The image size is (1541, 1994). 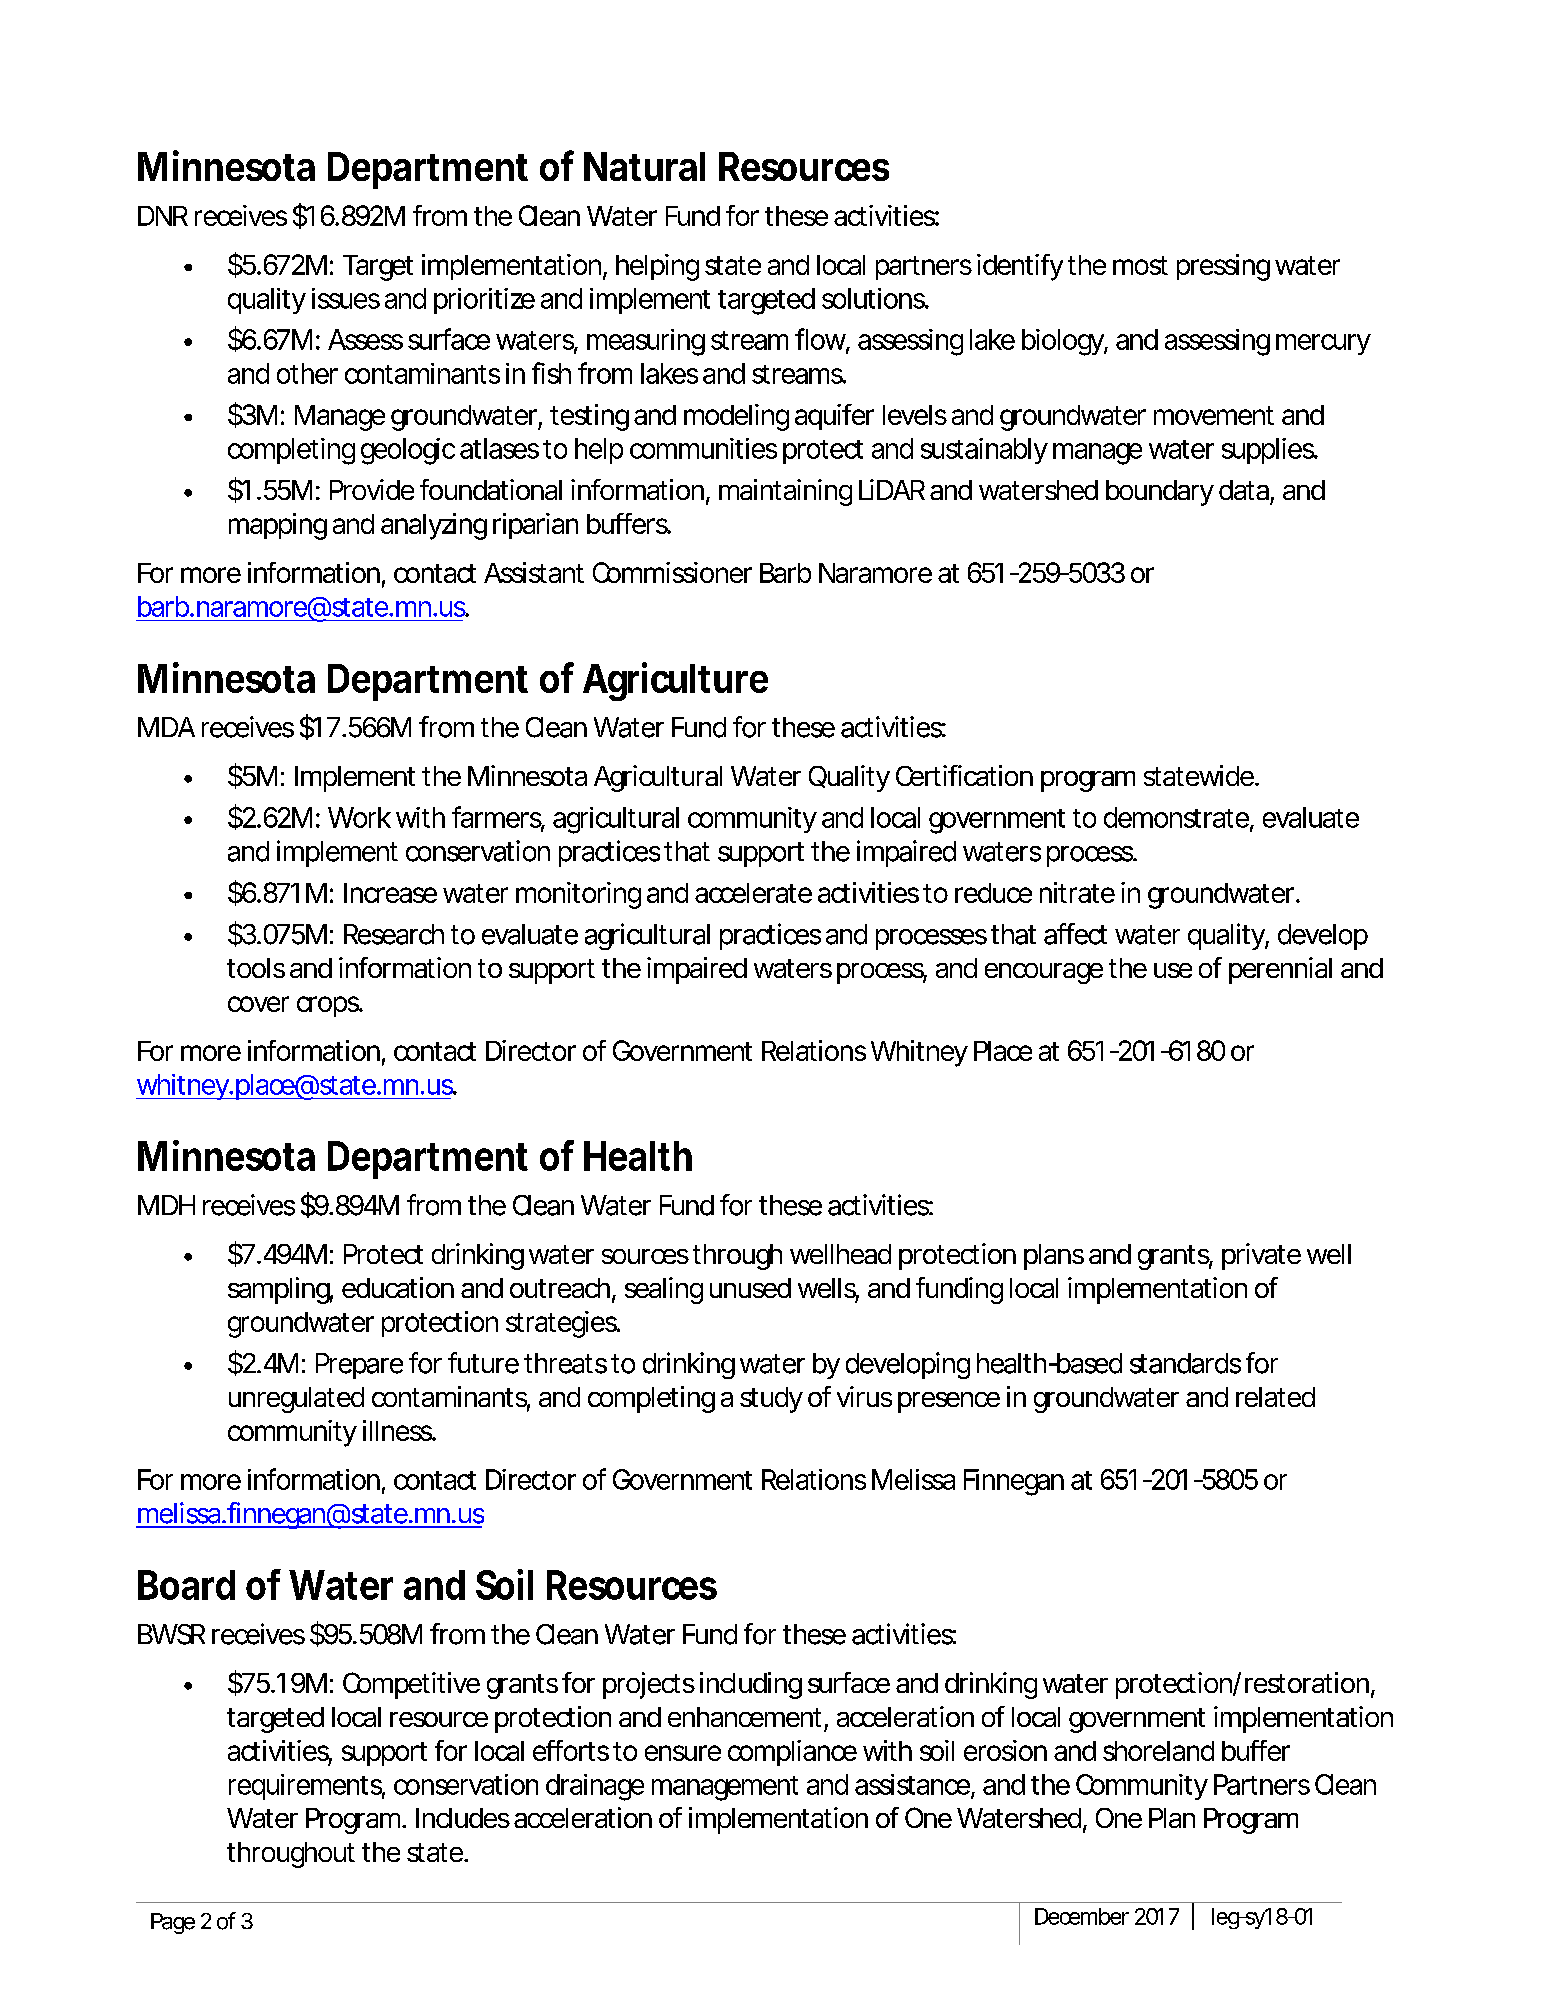 What do you see at coordinates (753, 893) in the screenshot?
I see `accelerate` at bounding box center [753, 893].
